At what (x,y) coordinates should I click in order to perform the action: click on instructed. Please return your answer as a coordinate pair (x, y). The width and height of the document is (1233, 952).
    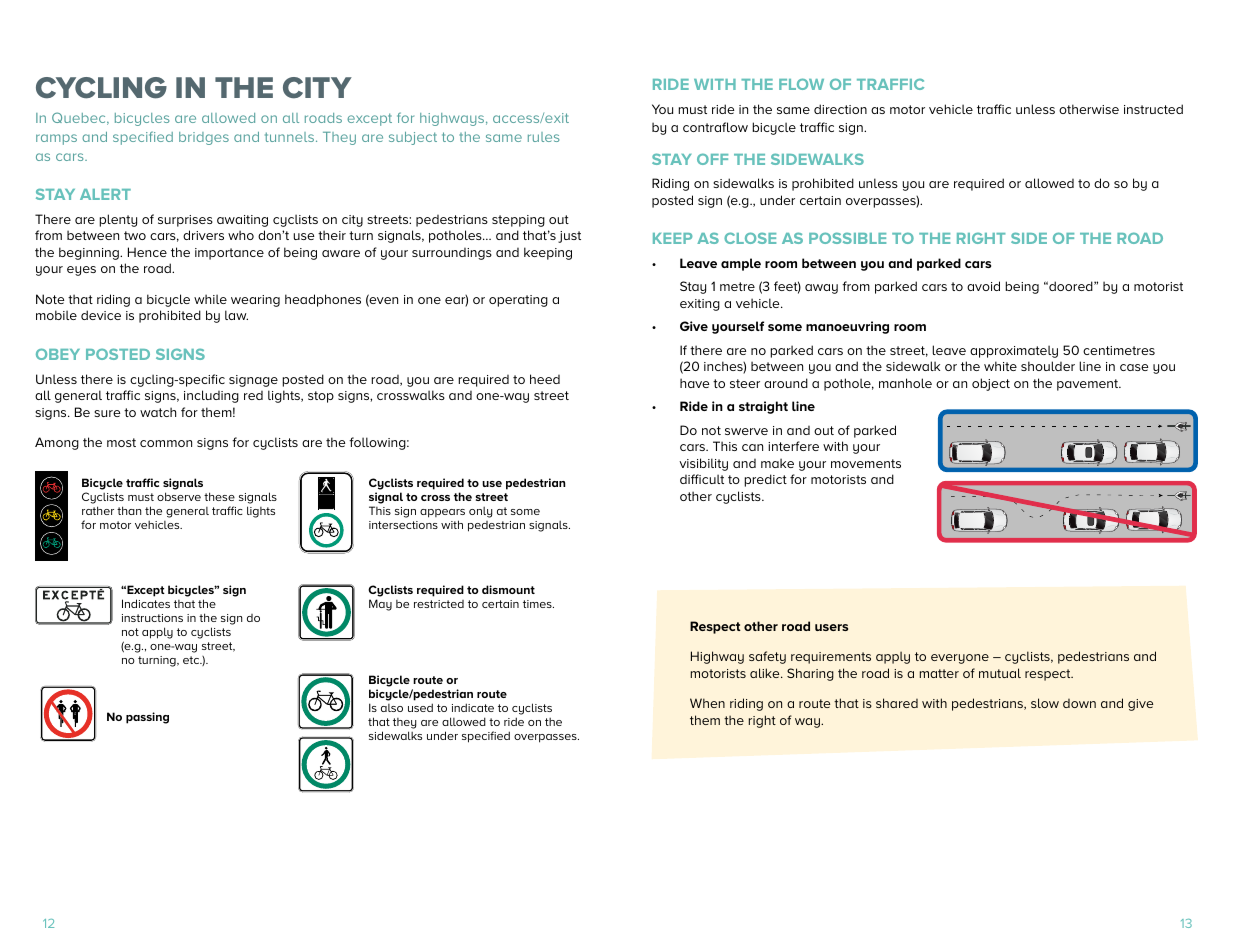
    Looking at the image, I should click on (1153, 109).
